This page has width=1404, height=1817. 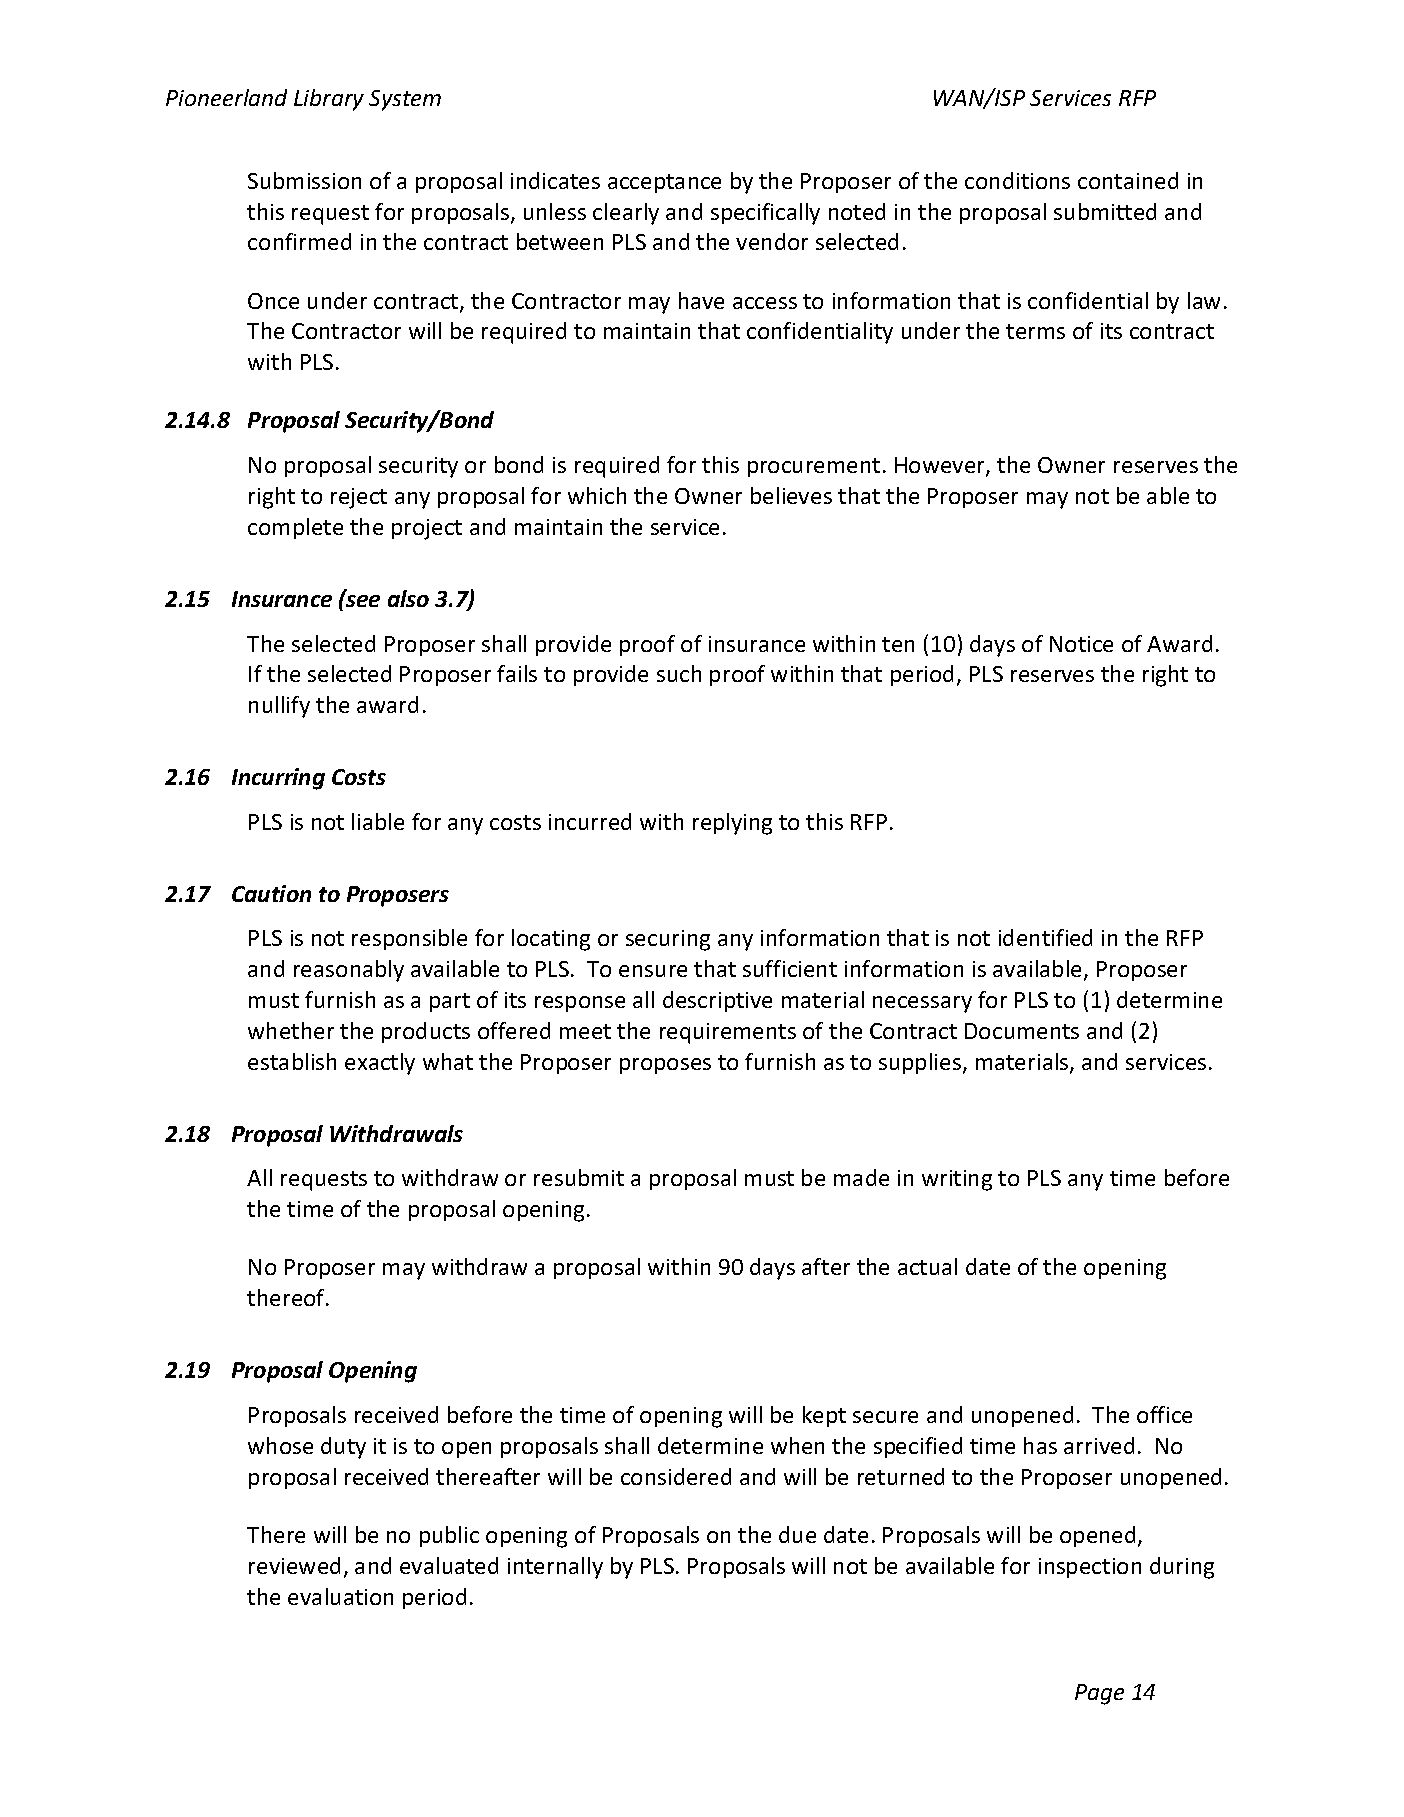 What do you see at coordinates (405, 100) in the page?
I see `System` at bounding box center [405, 100].
